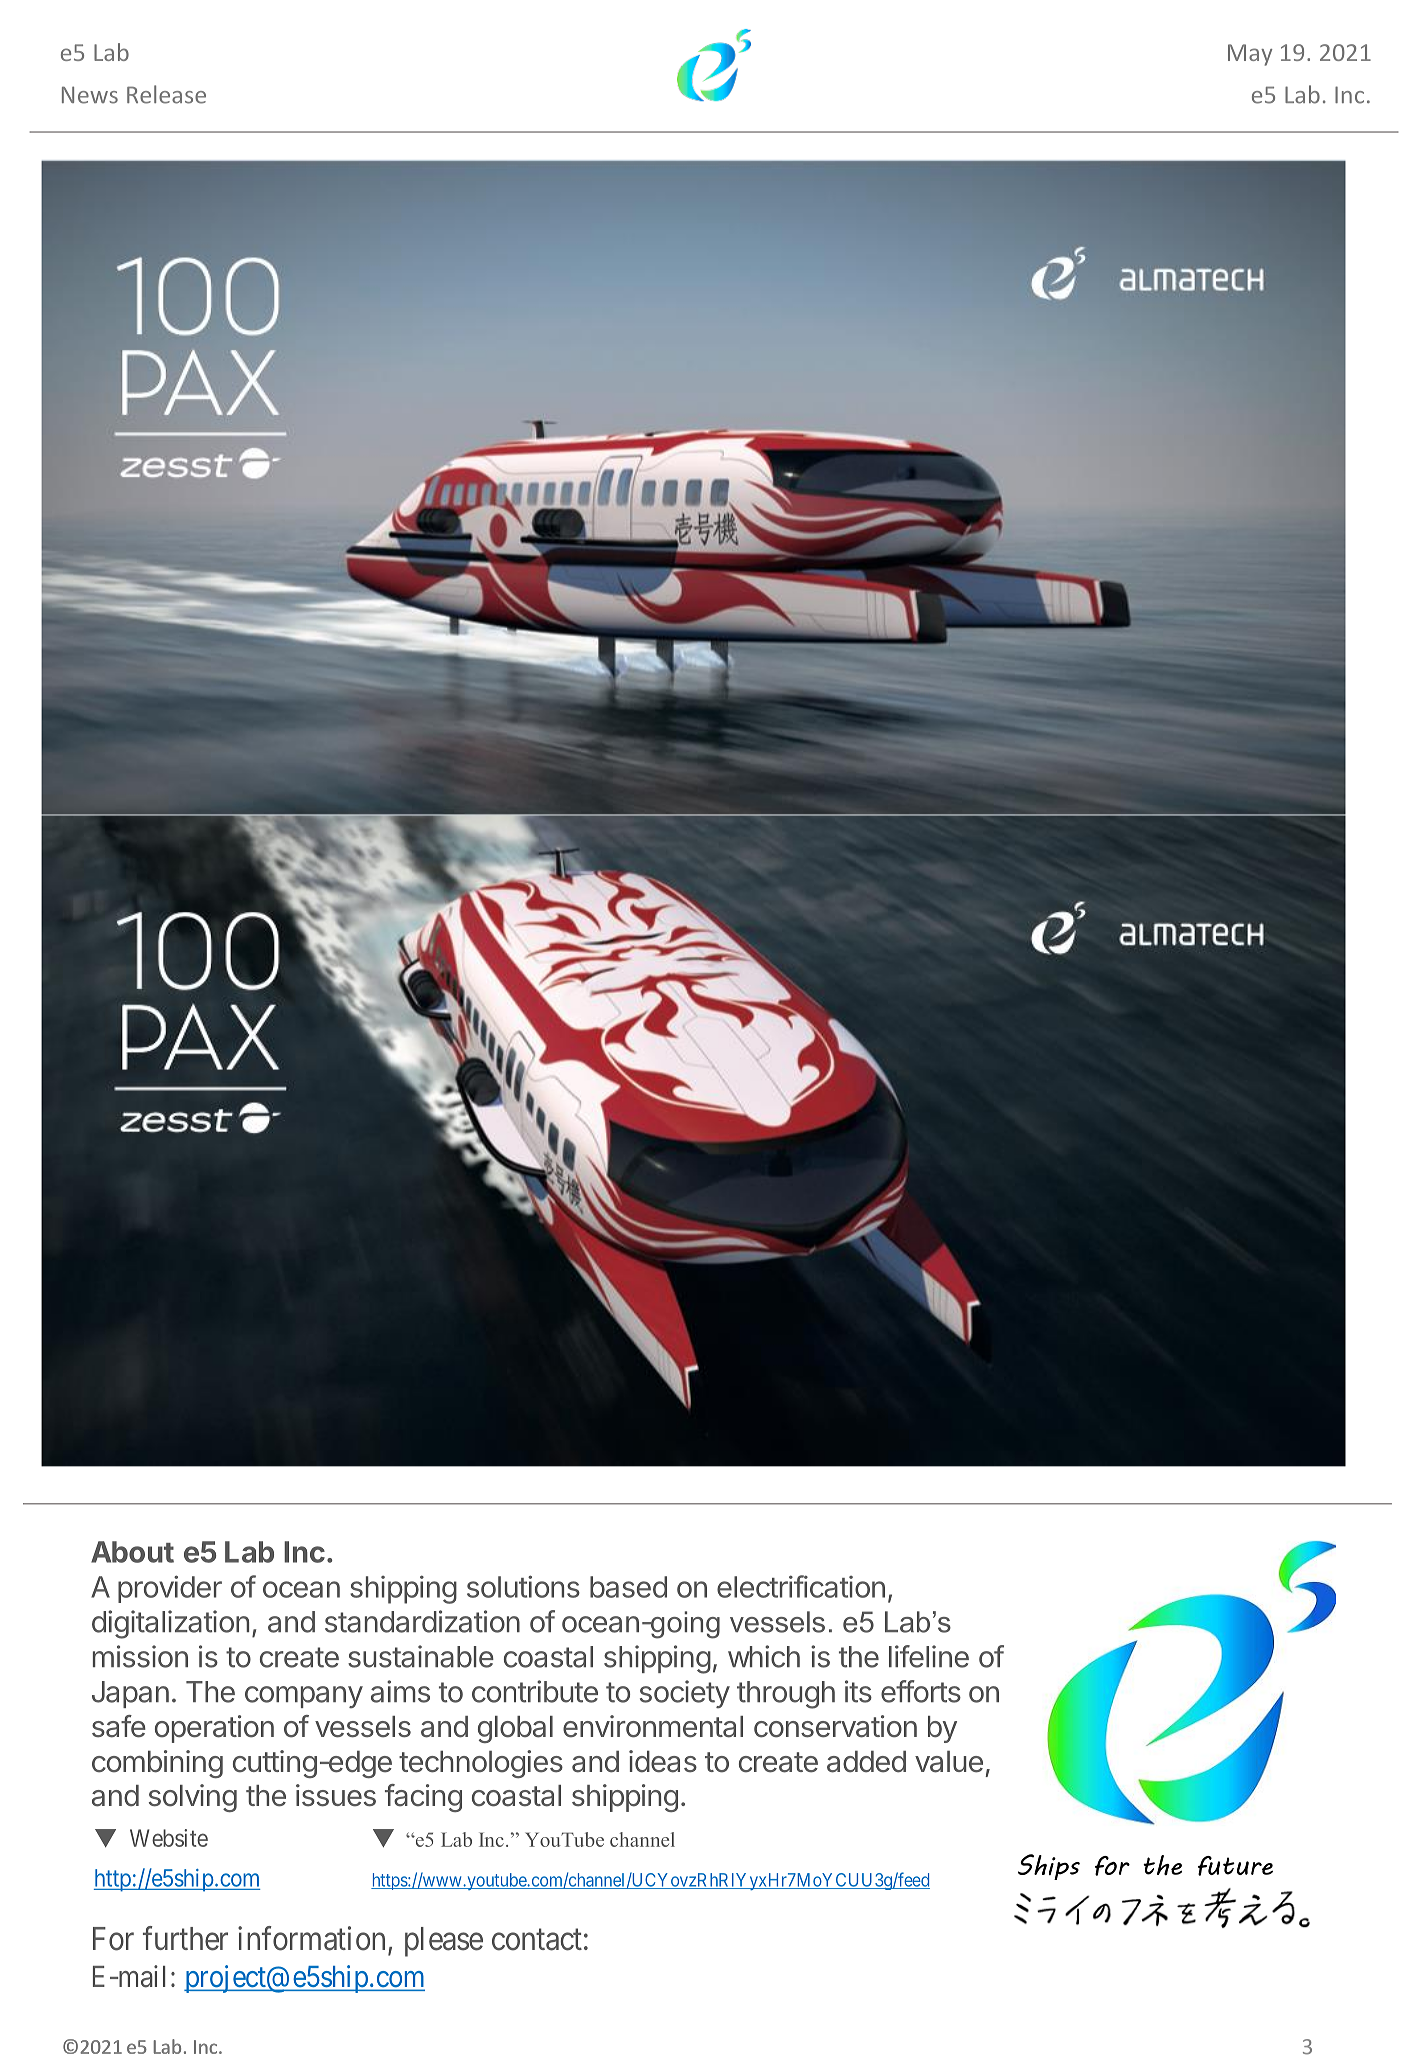  What do you see at coordinates (170, 1624) in the screenshot?
I see `digitalization` at bounding box center [170, 1624].
